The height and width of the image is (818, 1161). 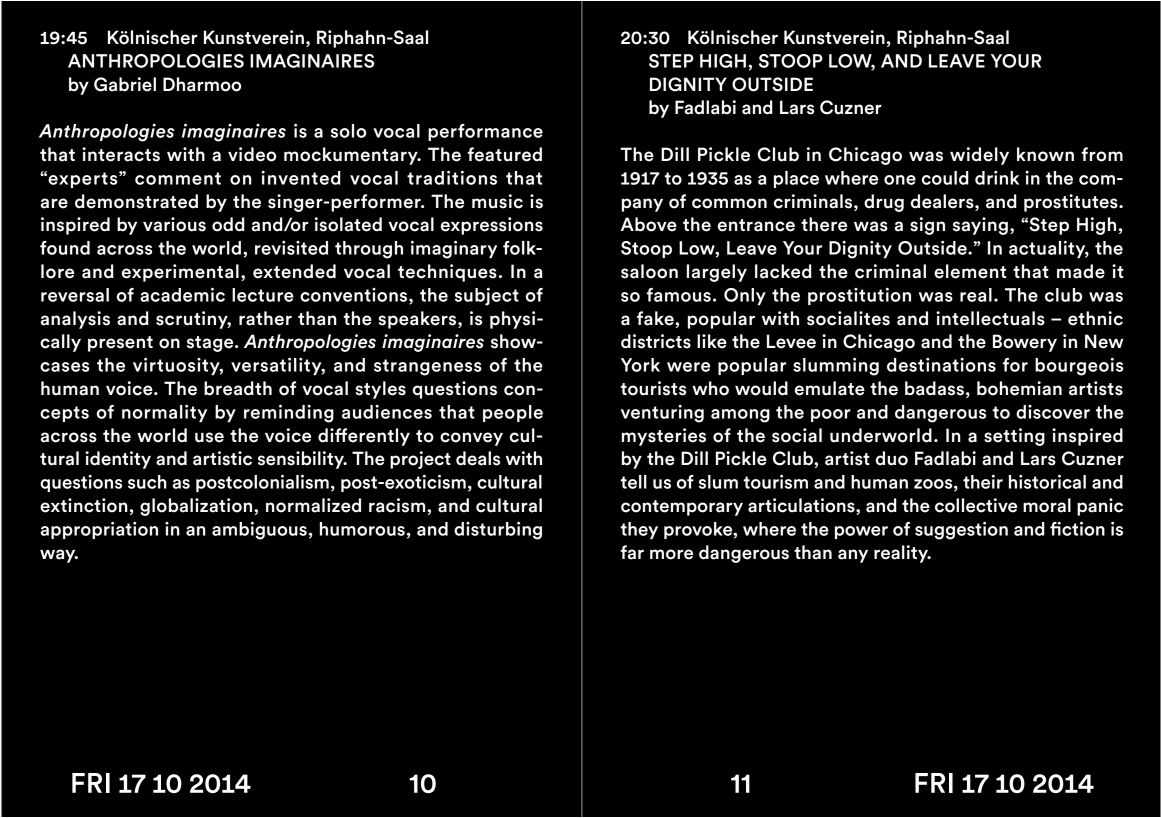 I want to click on performance, so click(x=485, y=132).
